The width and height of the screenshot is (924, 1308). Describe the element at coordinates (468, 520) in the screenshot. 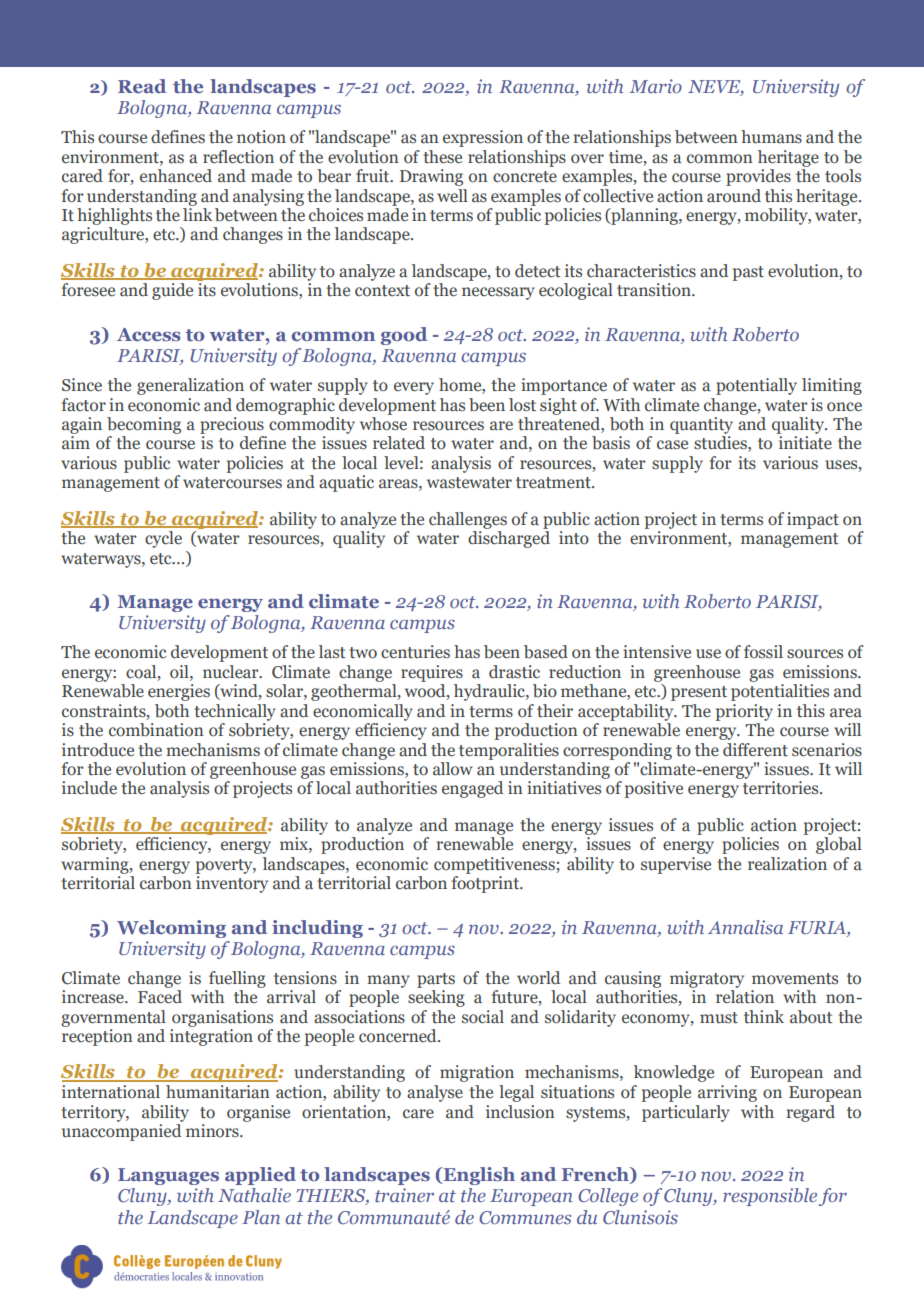

I see `challenges` at that location.
